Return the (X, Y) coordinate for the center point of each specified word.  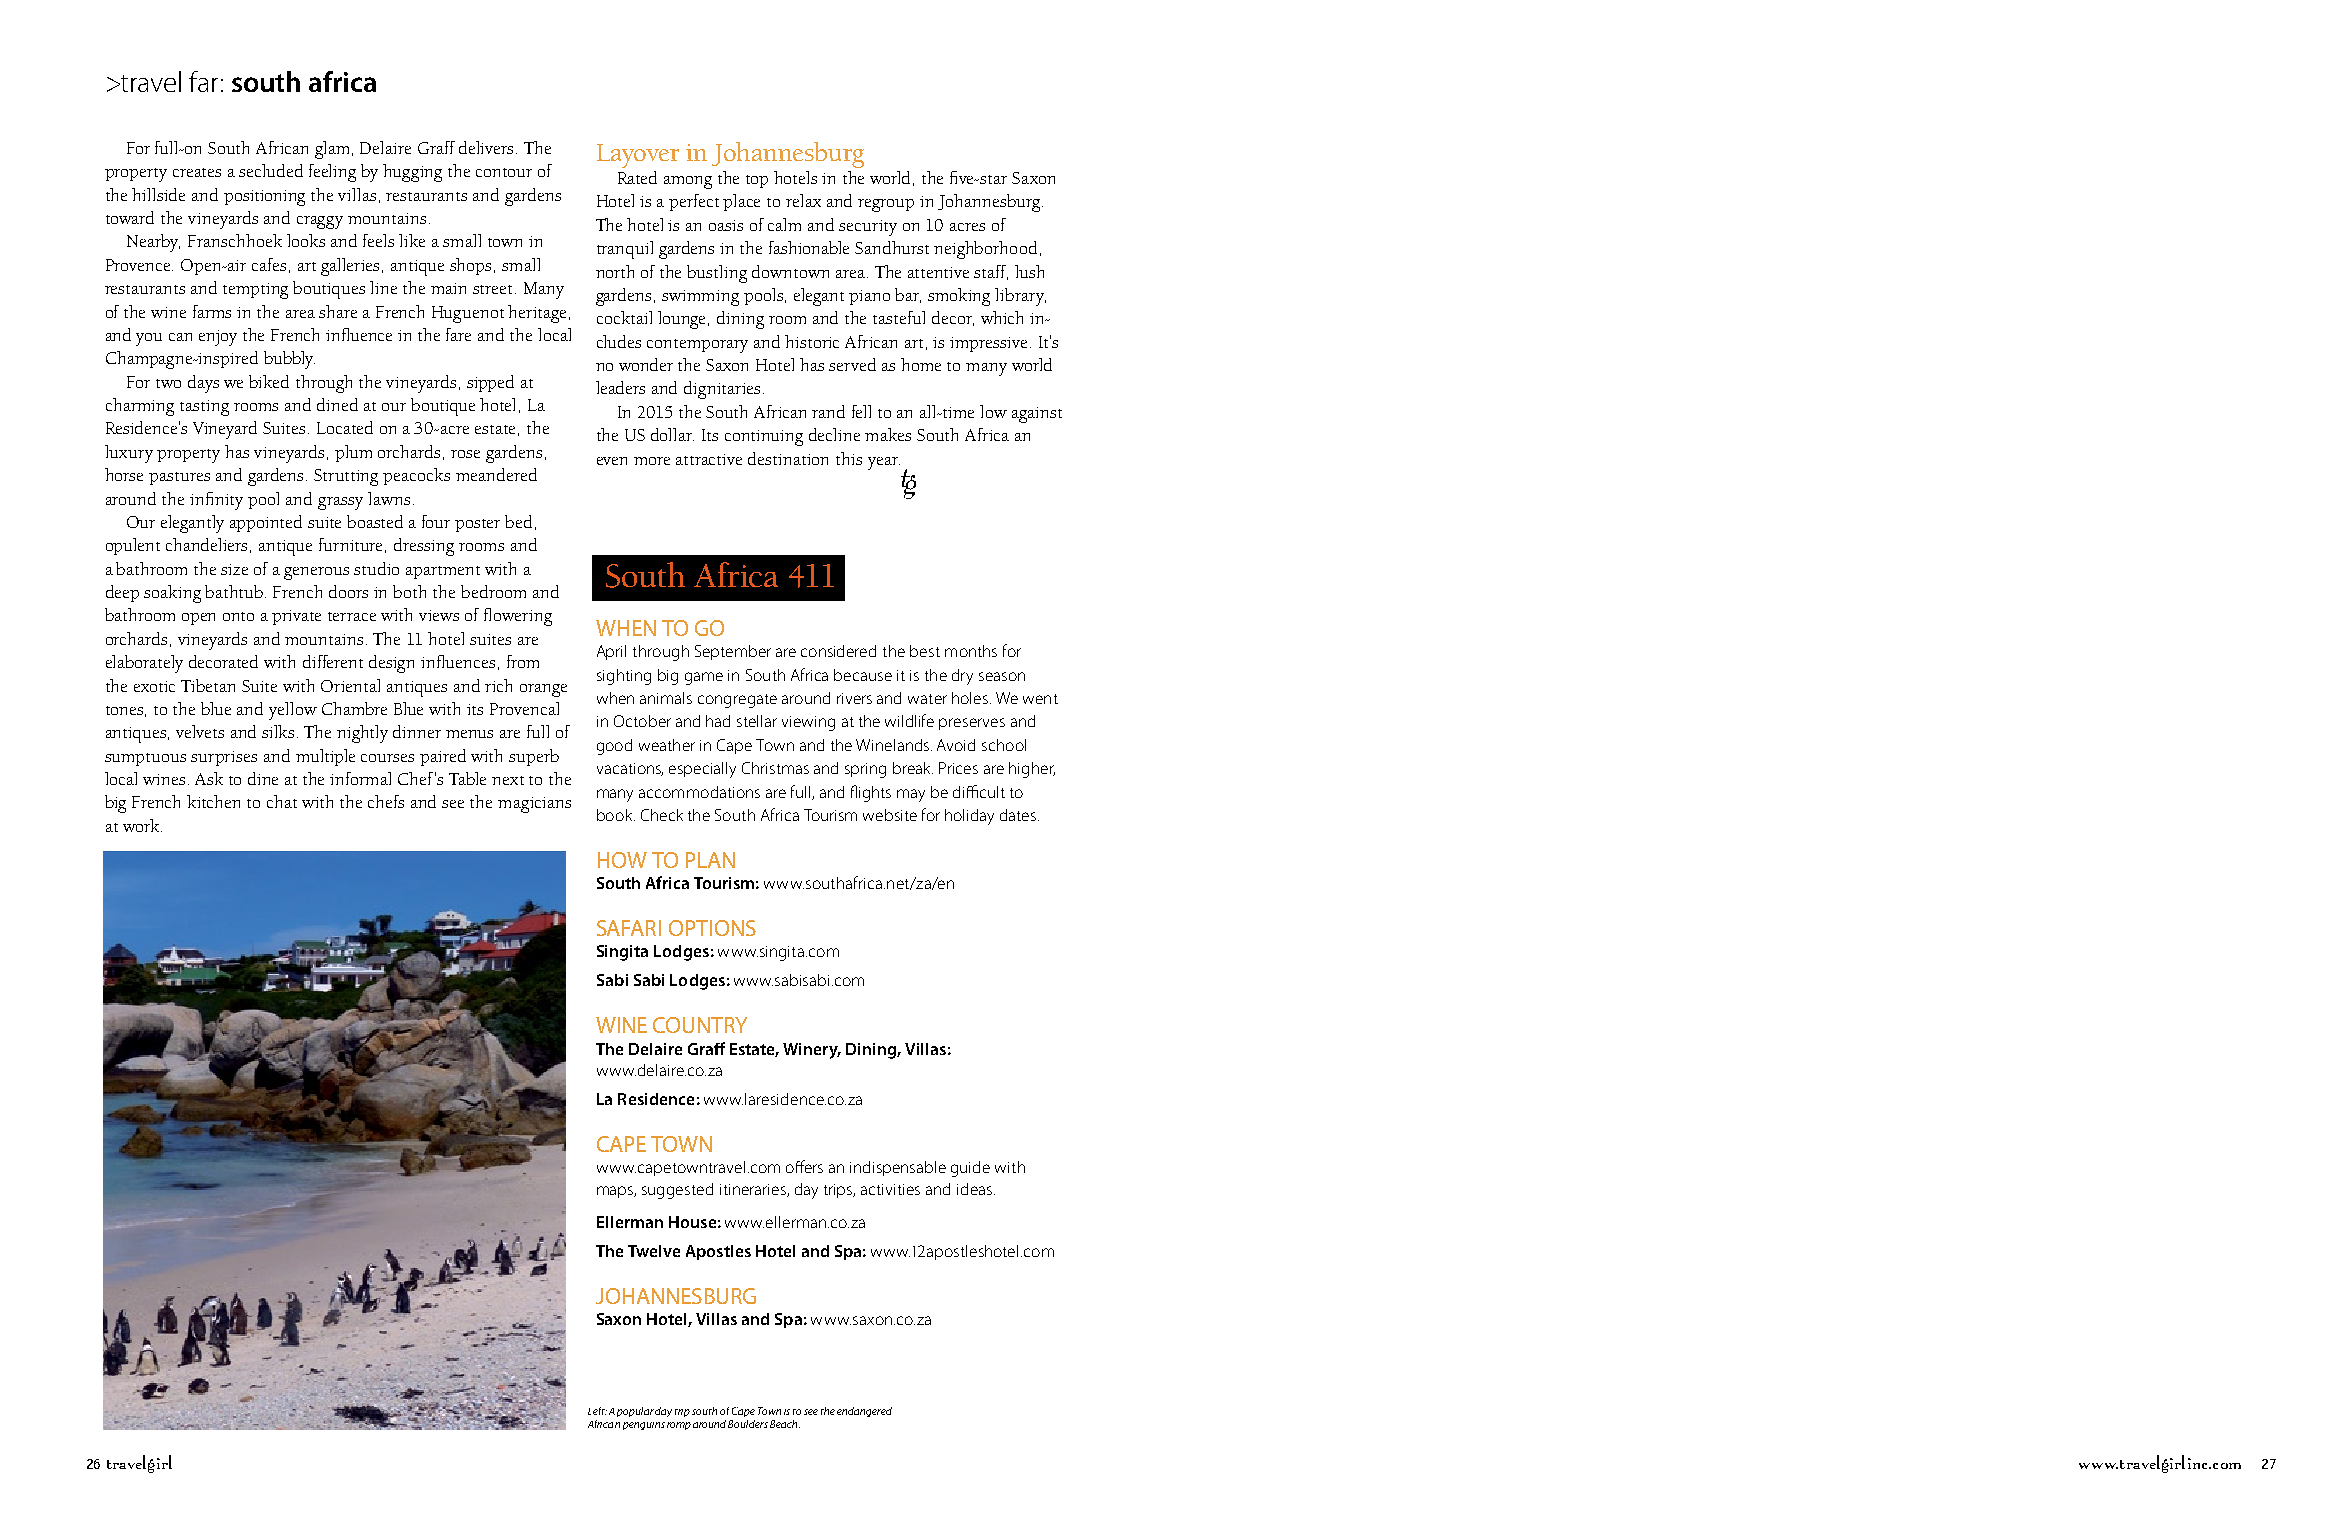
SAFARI (629, 928)
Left (597, 1411)
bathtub (235, 591)
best (925, 651)
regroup (886, 205)
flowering (518, 617)
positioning (264, 198)
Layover (638, 156)
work (142, 825)
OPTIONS (712, 928)
